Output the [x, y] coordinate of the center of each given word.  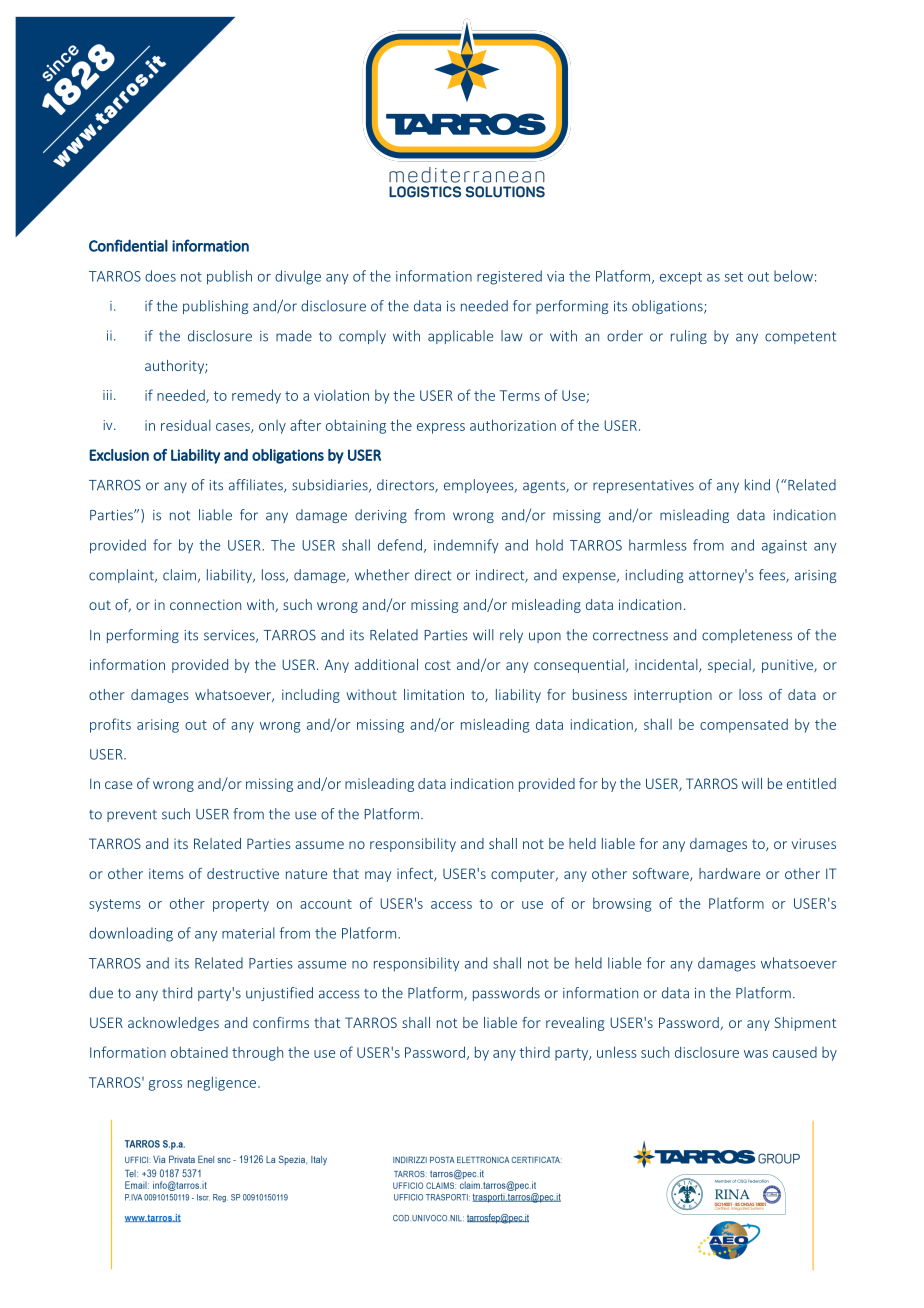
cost [438, 665]
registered [509, 277]
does [160, 276]
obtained [199, 1052]
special [729, 666]
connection [205, 604]
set [733, 277]
